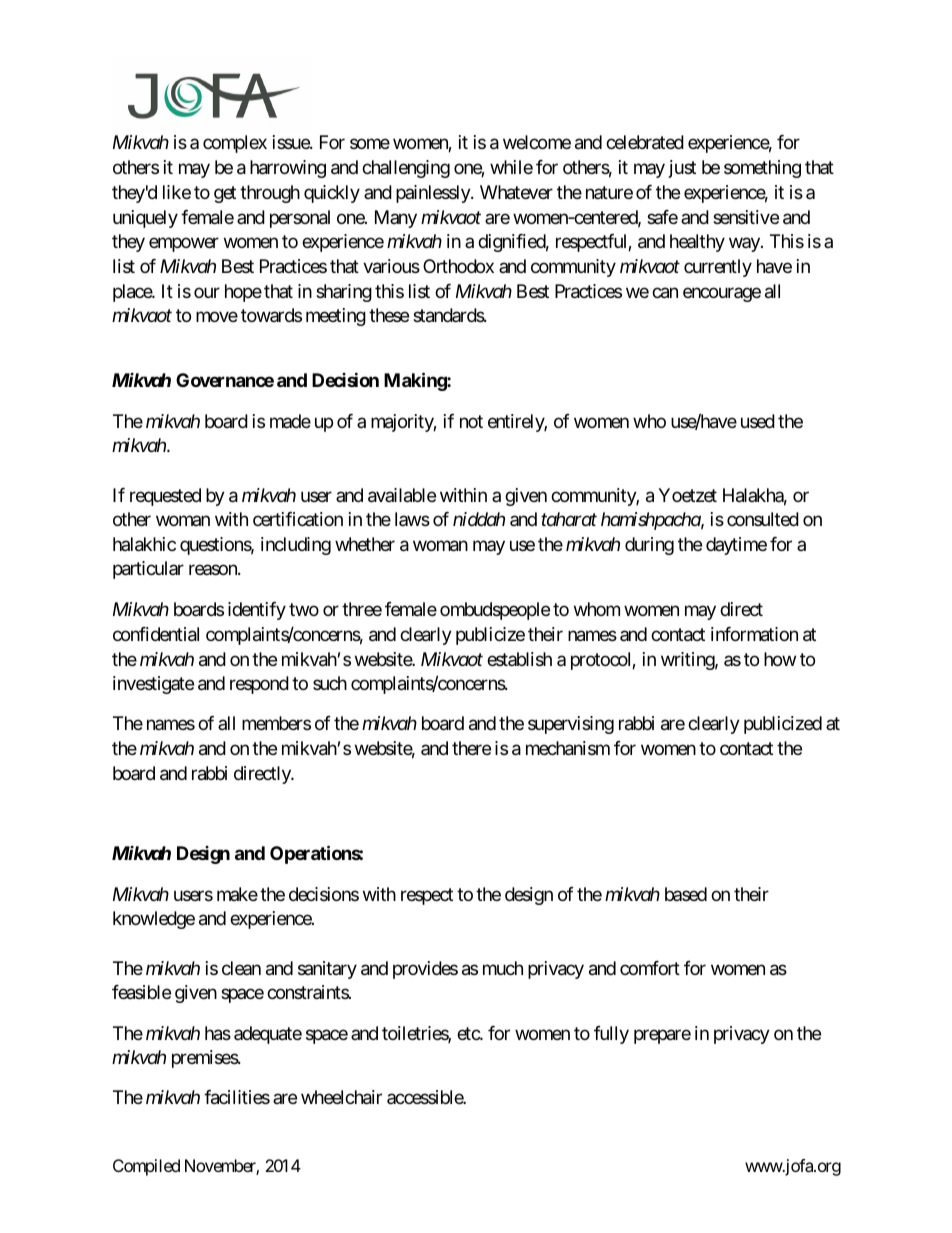 The image size is (952, 1233). I want to click on wheelchair, so click(341, 1097).
